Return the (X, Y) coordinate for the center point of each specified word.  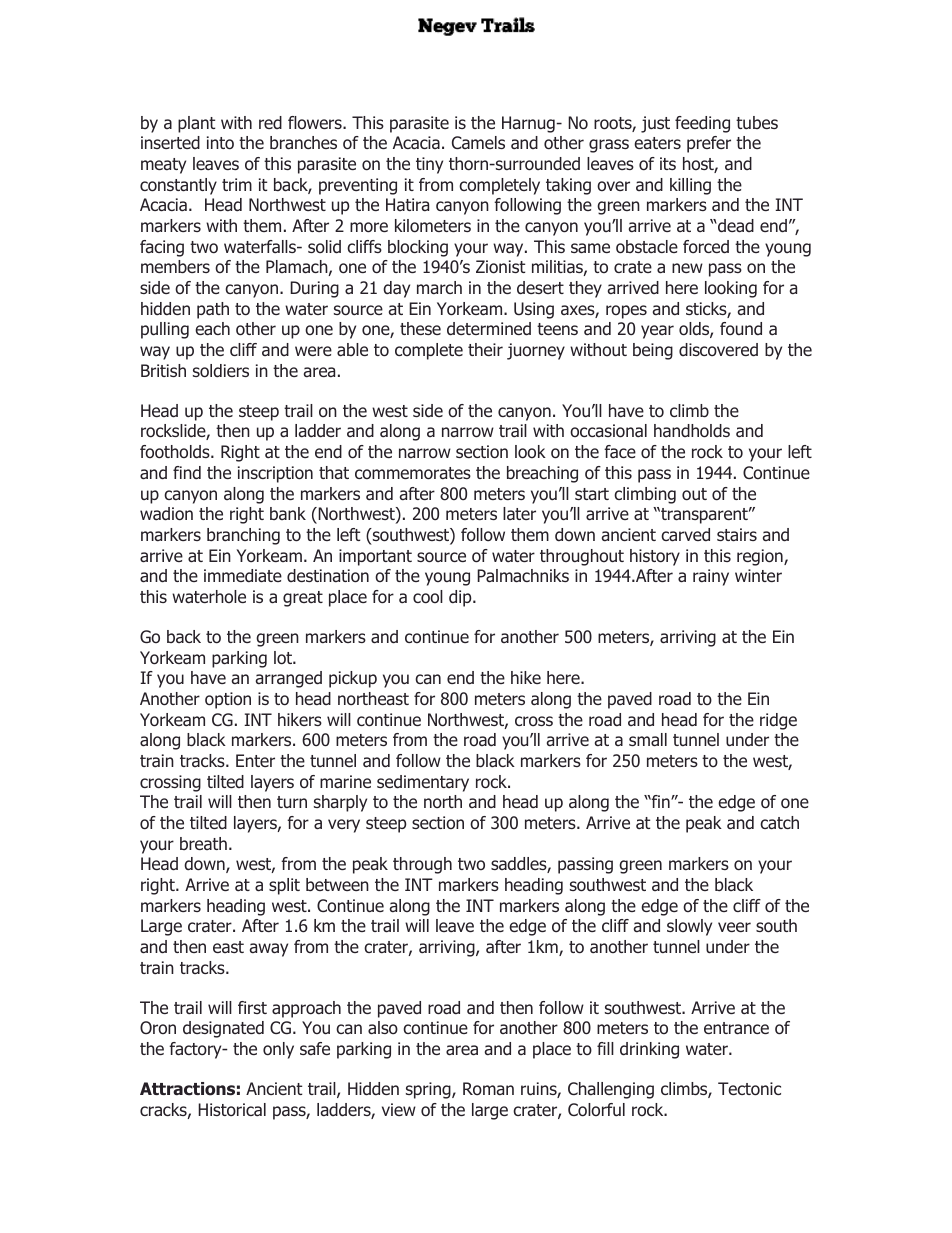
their (485, 349)
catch (779, 823)
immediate (243, 576)
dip (461, 598)
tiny (429, 165)
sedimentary (423, 783)
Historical (232, 1110)
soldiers (221, 371)
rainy (711, 577)
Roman (488, 1088)
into (220, 143)
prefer (709, 144)
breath (203, 843)
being (653, 351)
